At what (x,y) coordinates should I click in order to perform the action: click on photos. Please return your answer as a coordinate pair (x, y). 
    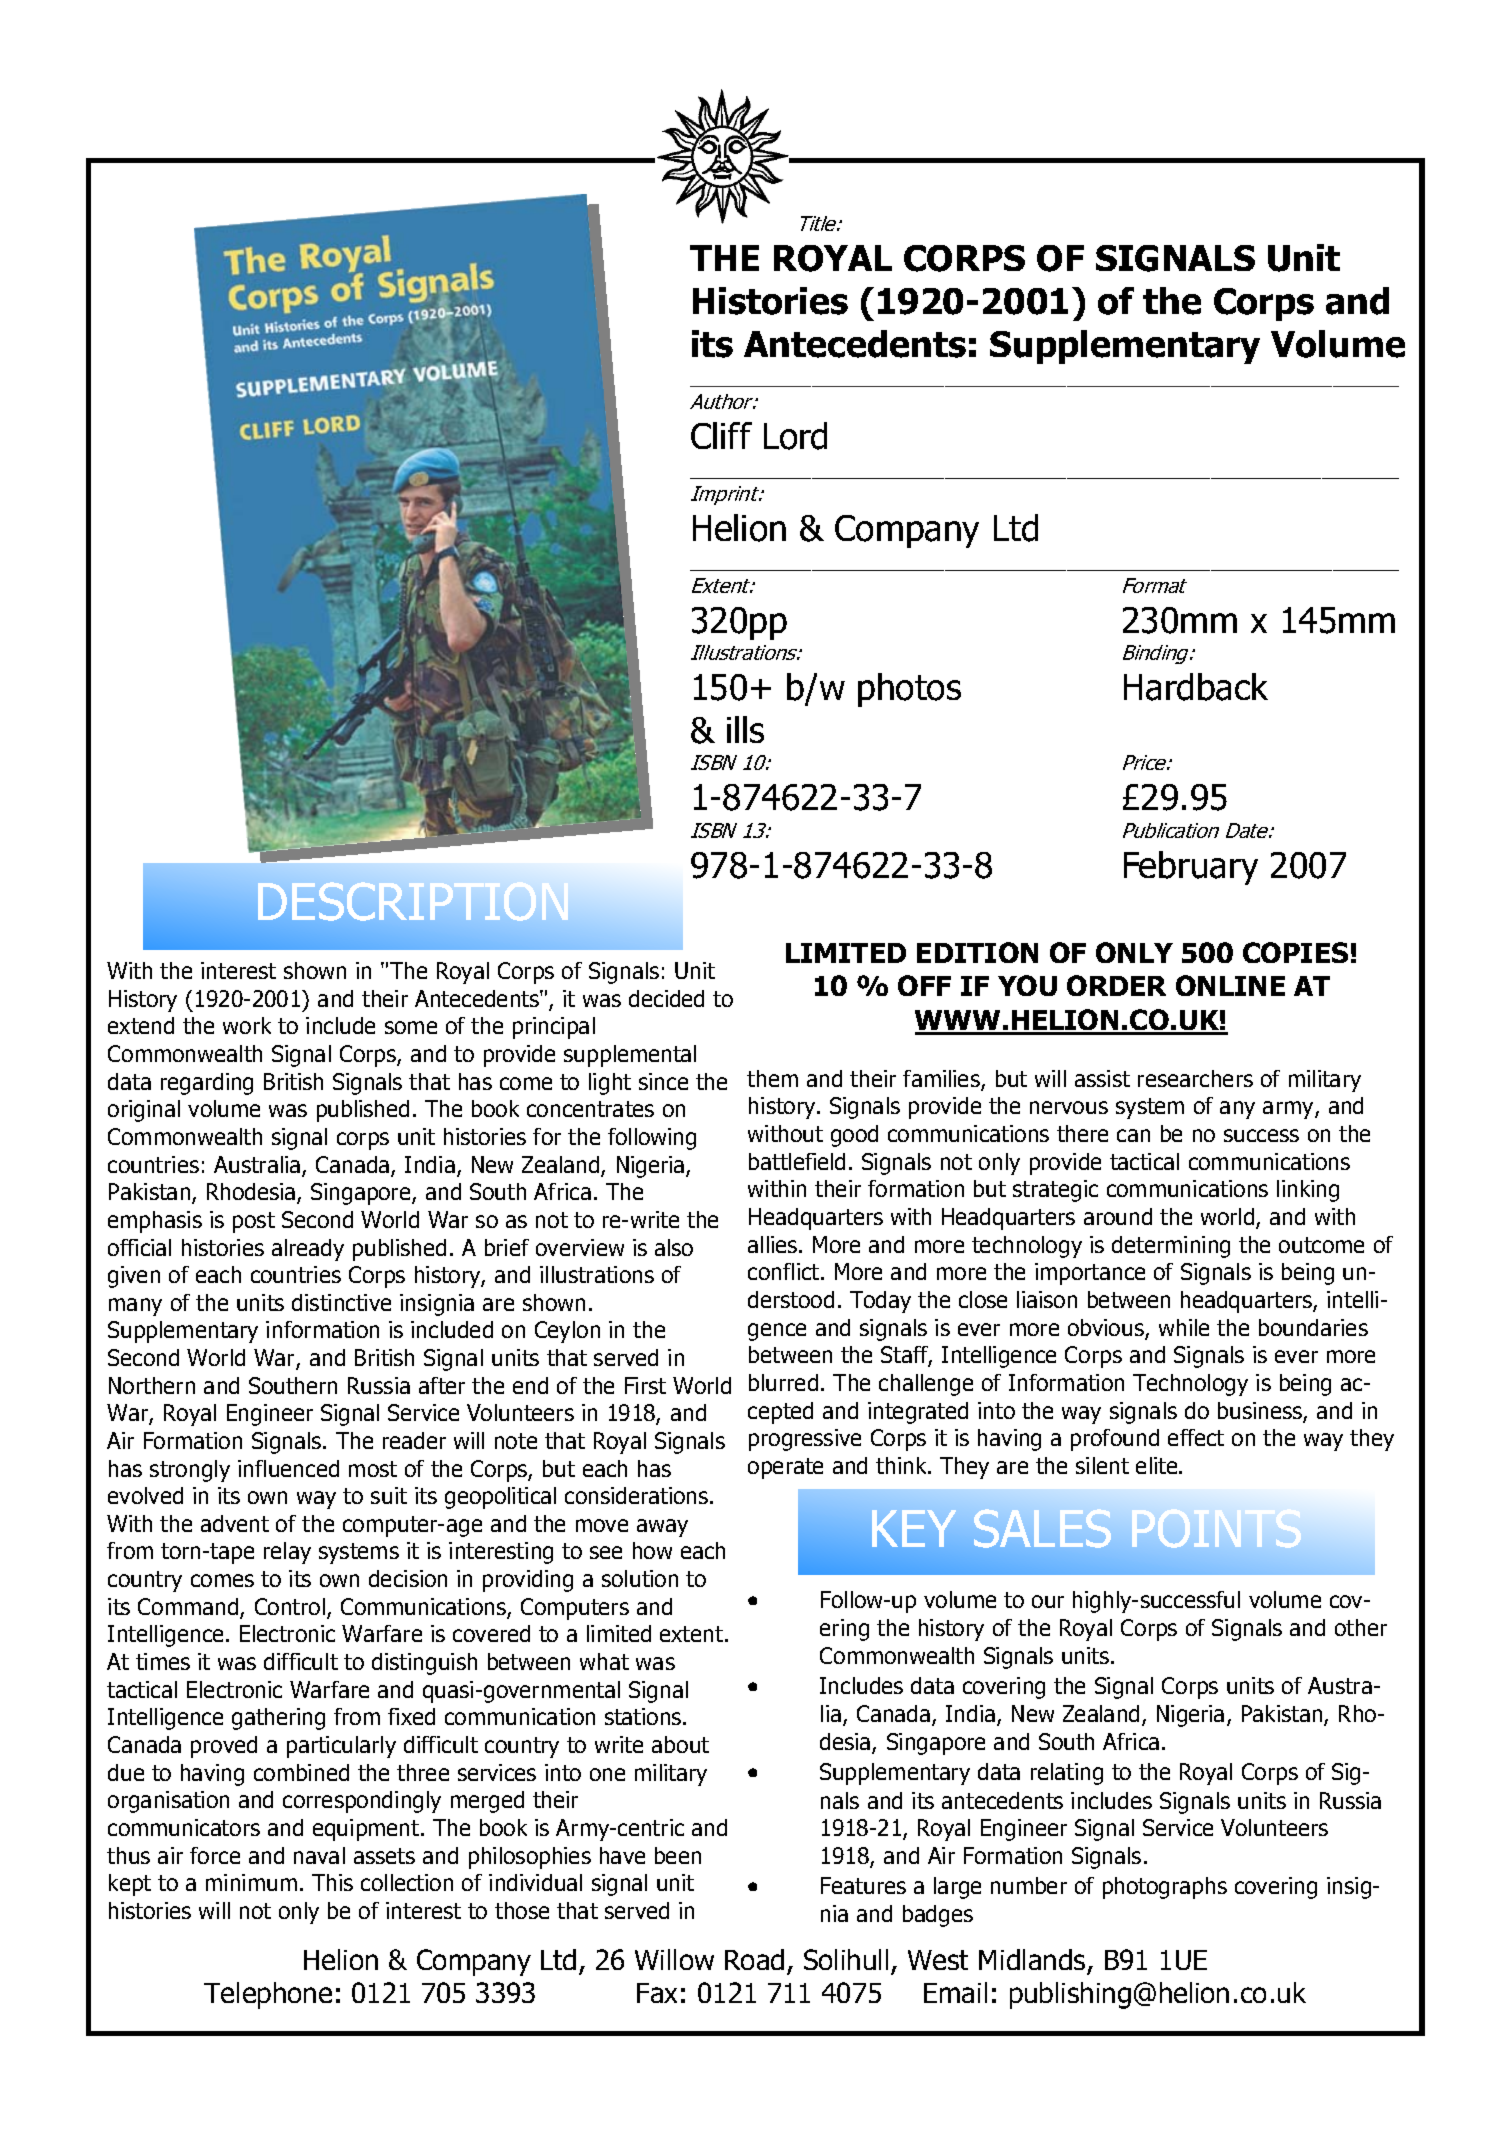
    Looking at the image, I should click on (909, 690).
